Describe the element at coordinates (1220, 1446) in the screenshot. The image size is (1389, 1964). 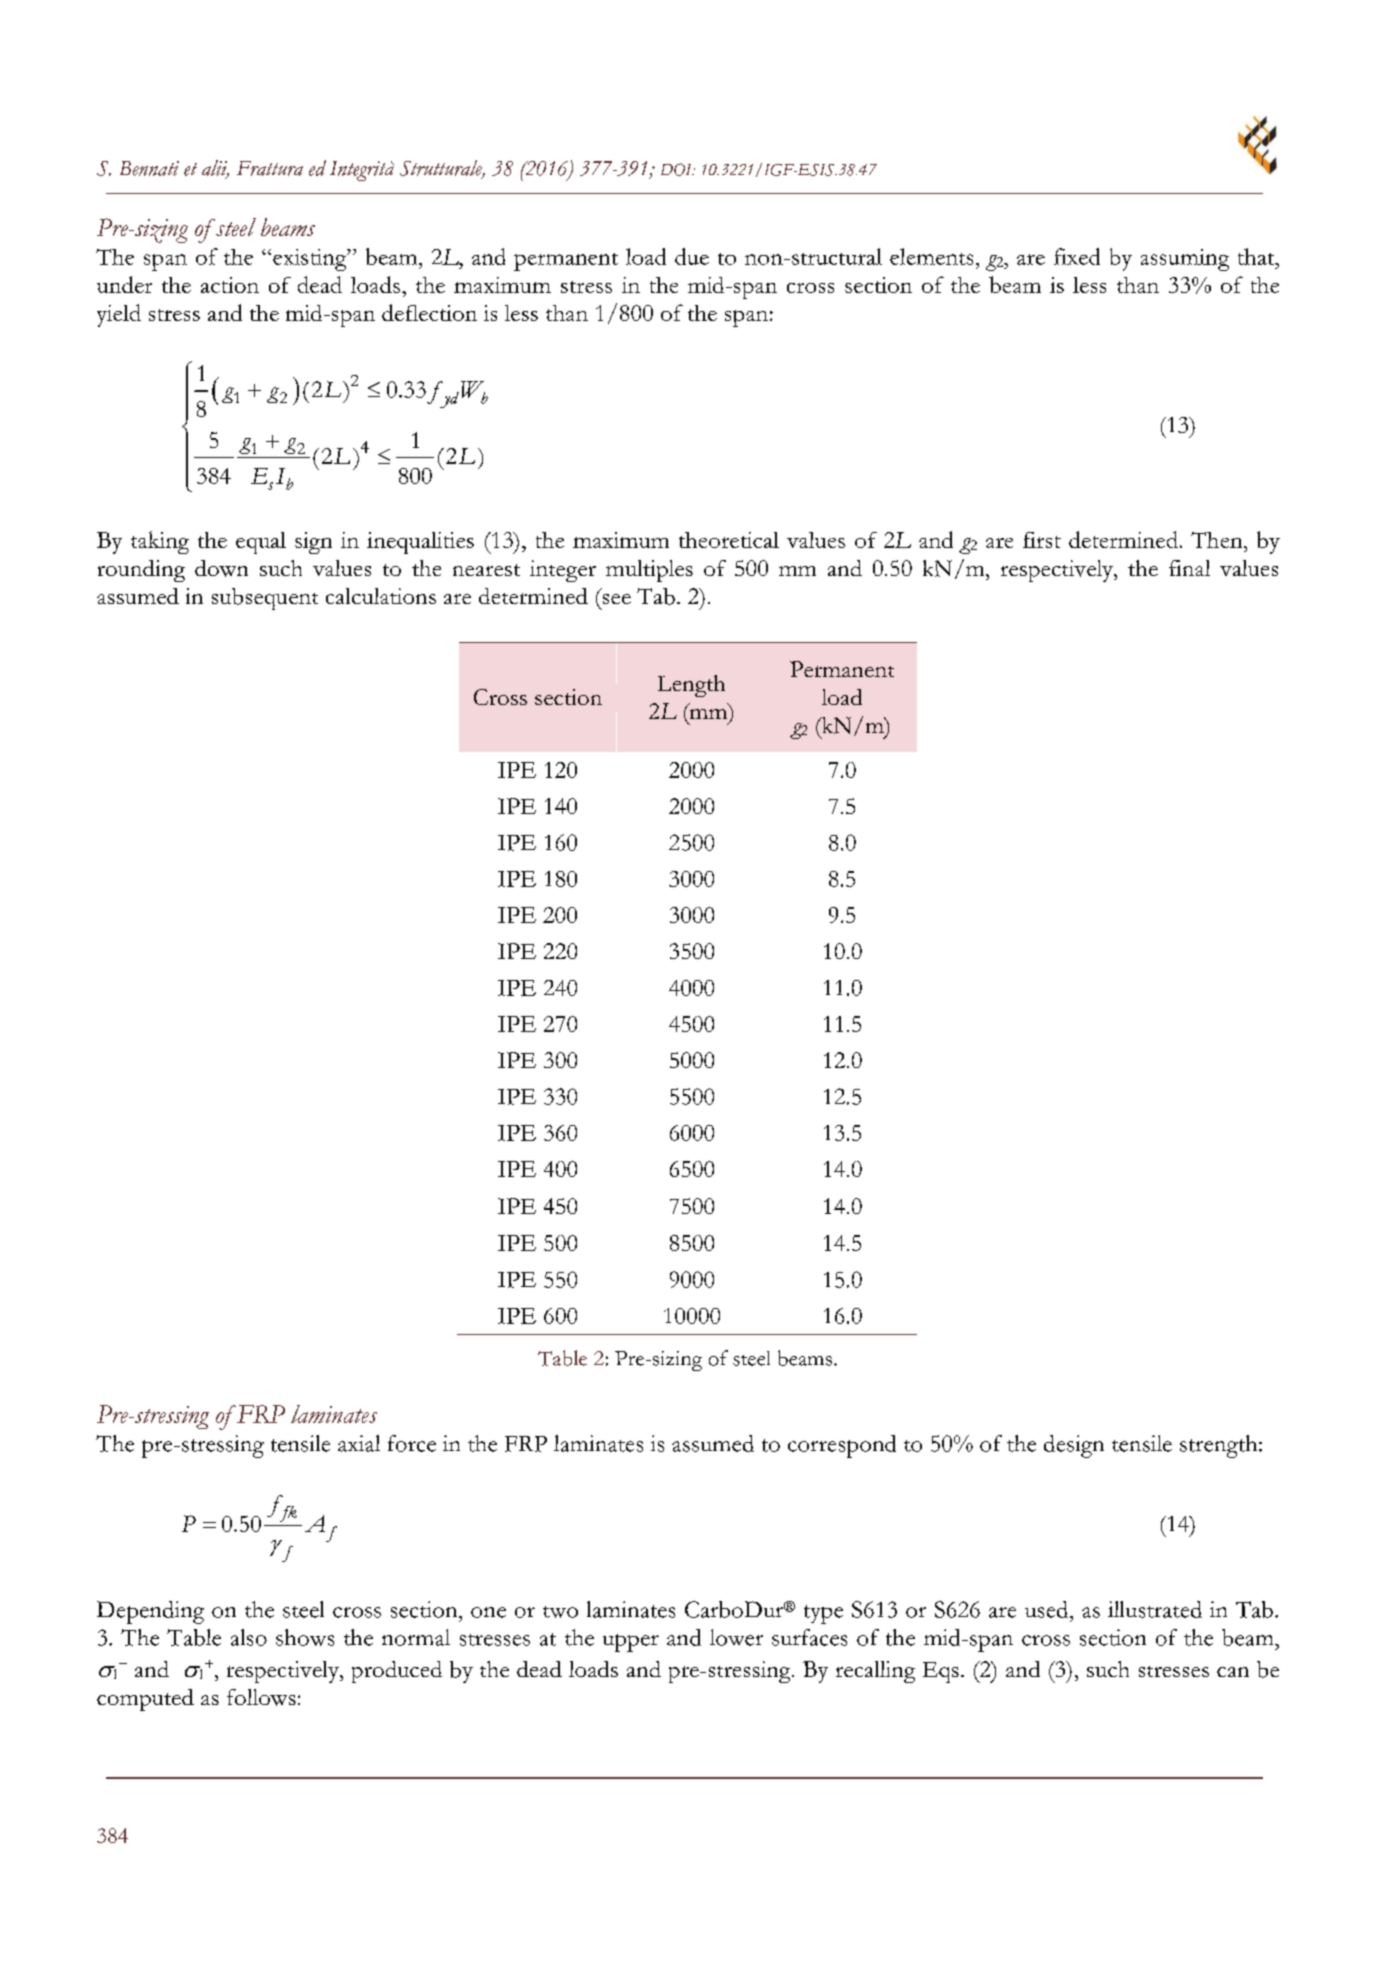
I see `strength` at that location.
